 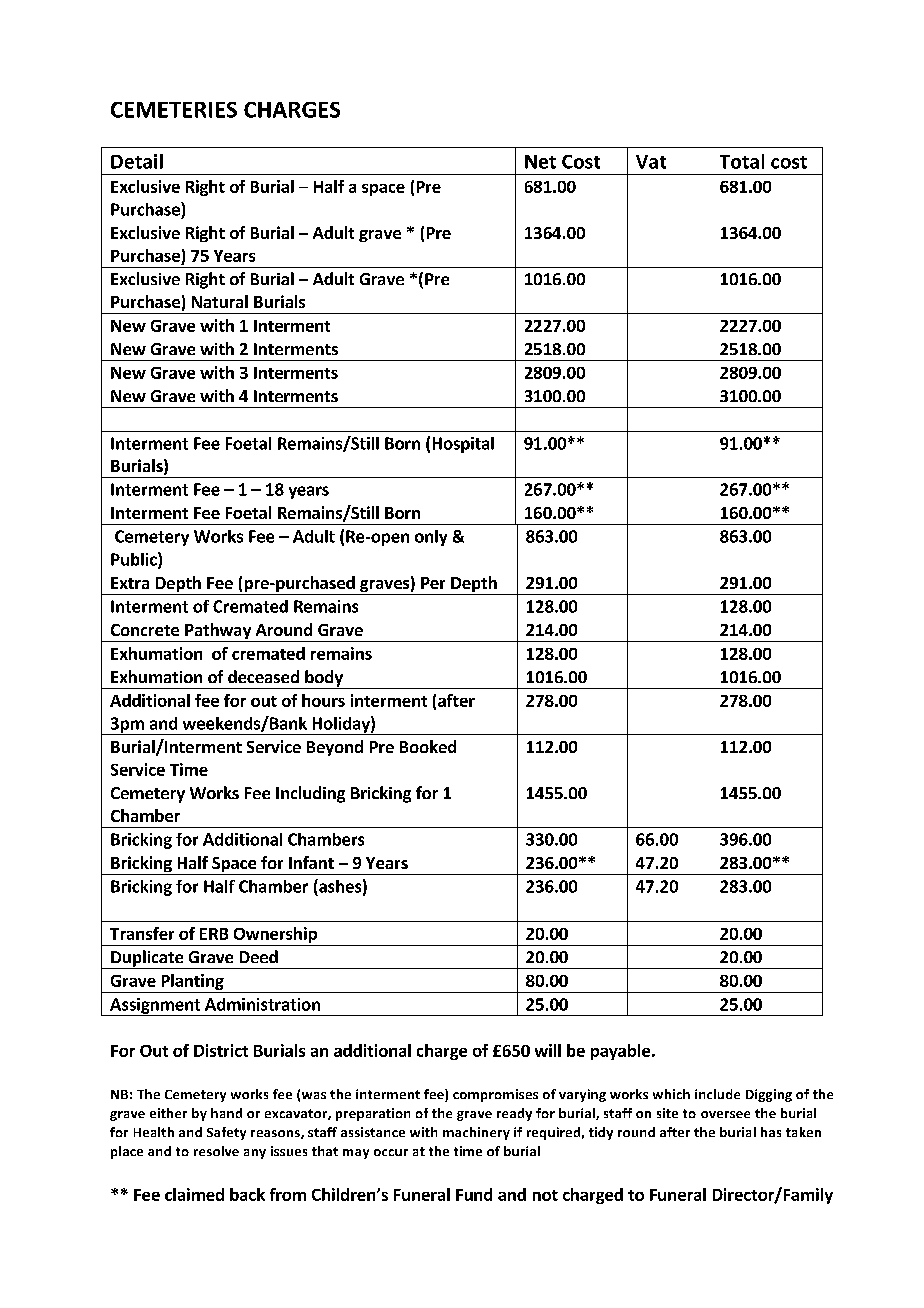 I want to click on Beyond, so click(x=335, y=748).
